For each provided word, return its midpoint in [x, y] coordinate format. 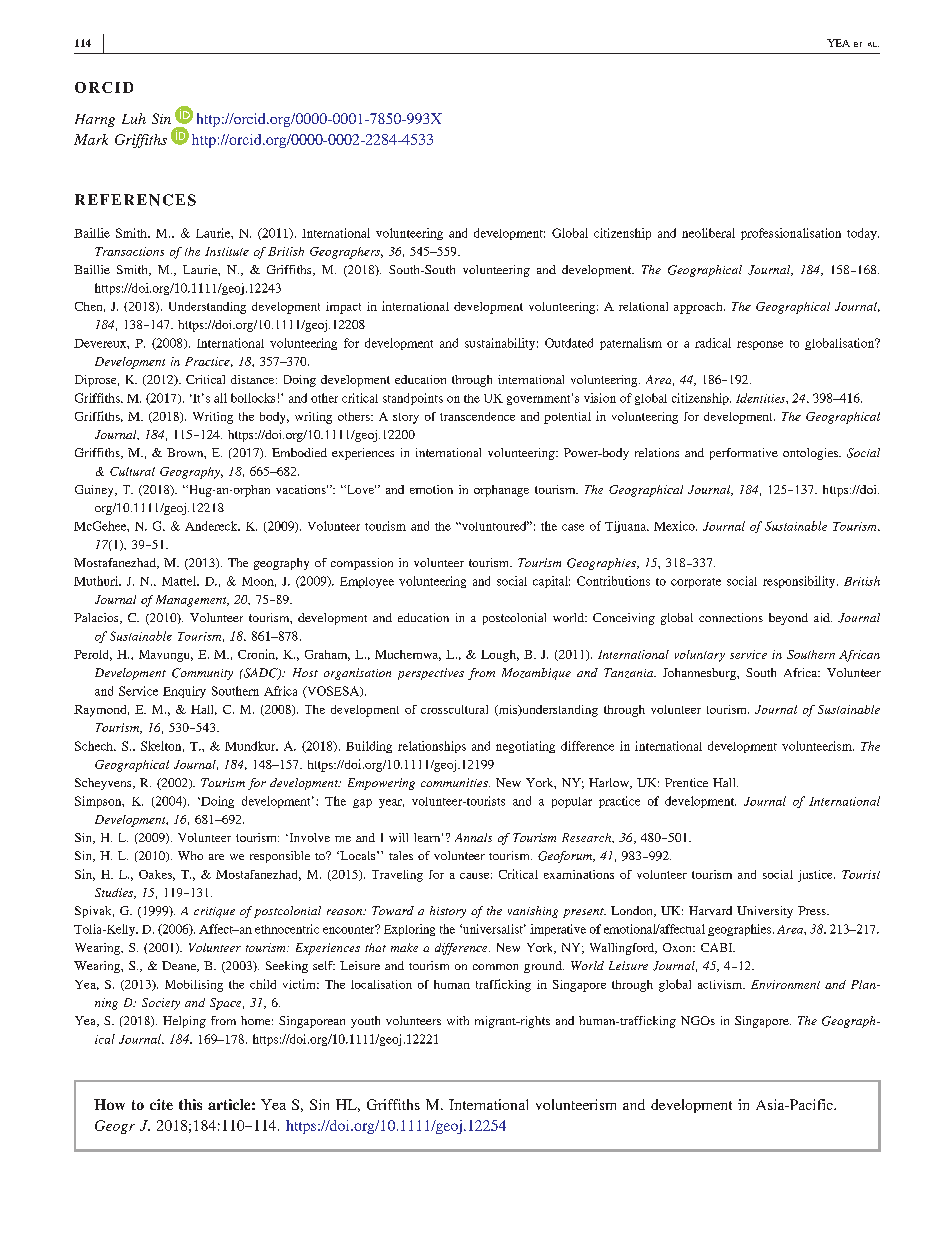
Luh [134, 118]
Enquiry [184, 692]
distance [254, 379]
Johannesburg [700, 674]
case [573, 527]
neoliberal [708, 233]
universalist [493, 929]
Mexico [675, 526]
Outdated [569, 343]
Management [192, 601]
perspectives [431, 674]
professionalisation [791, 234]
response [760, 345]
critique [214, 912]
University [765, 912]
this [190, 1104]
